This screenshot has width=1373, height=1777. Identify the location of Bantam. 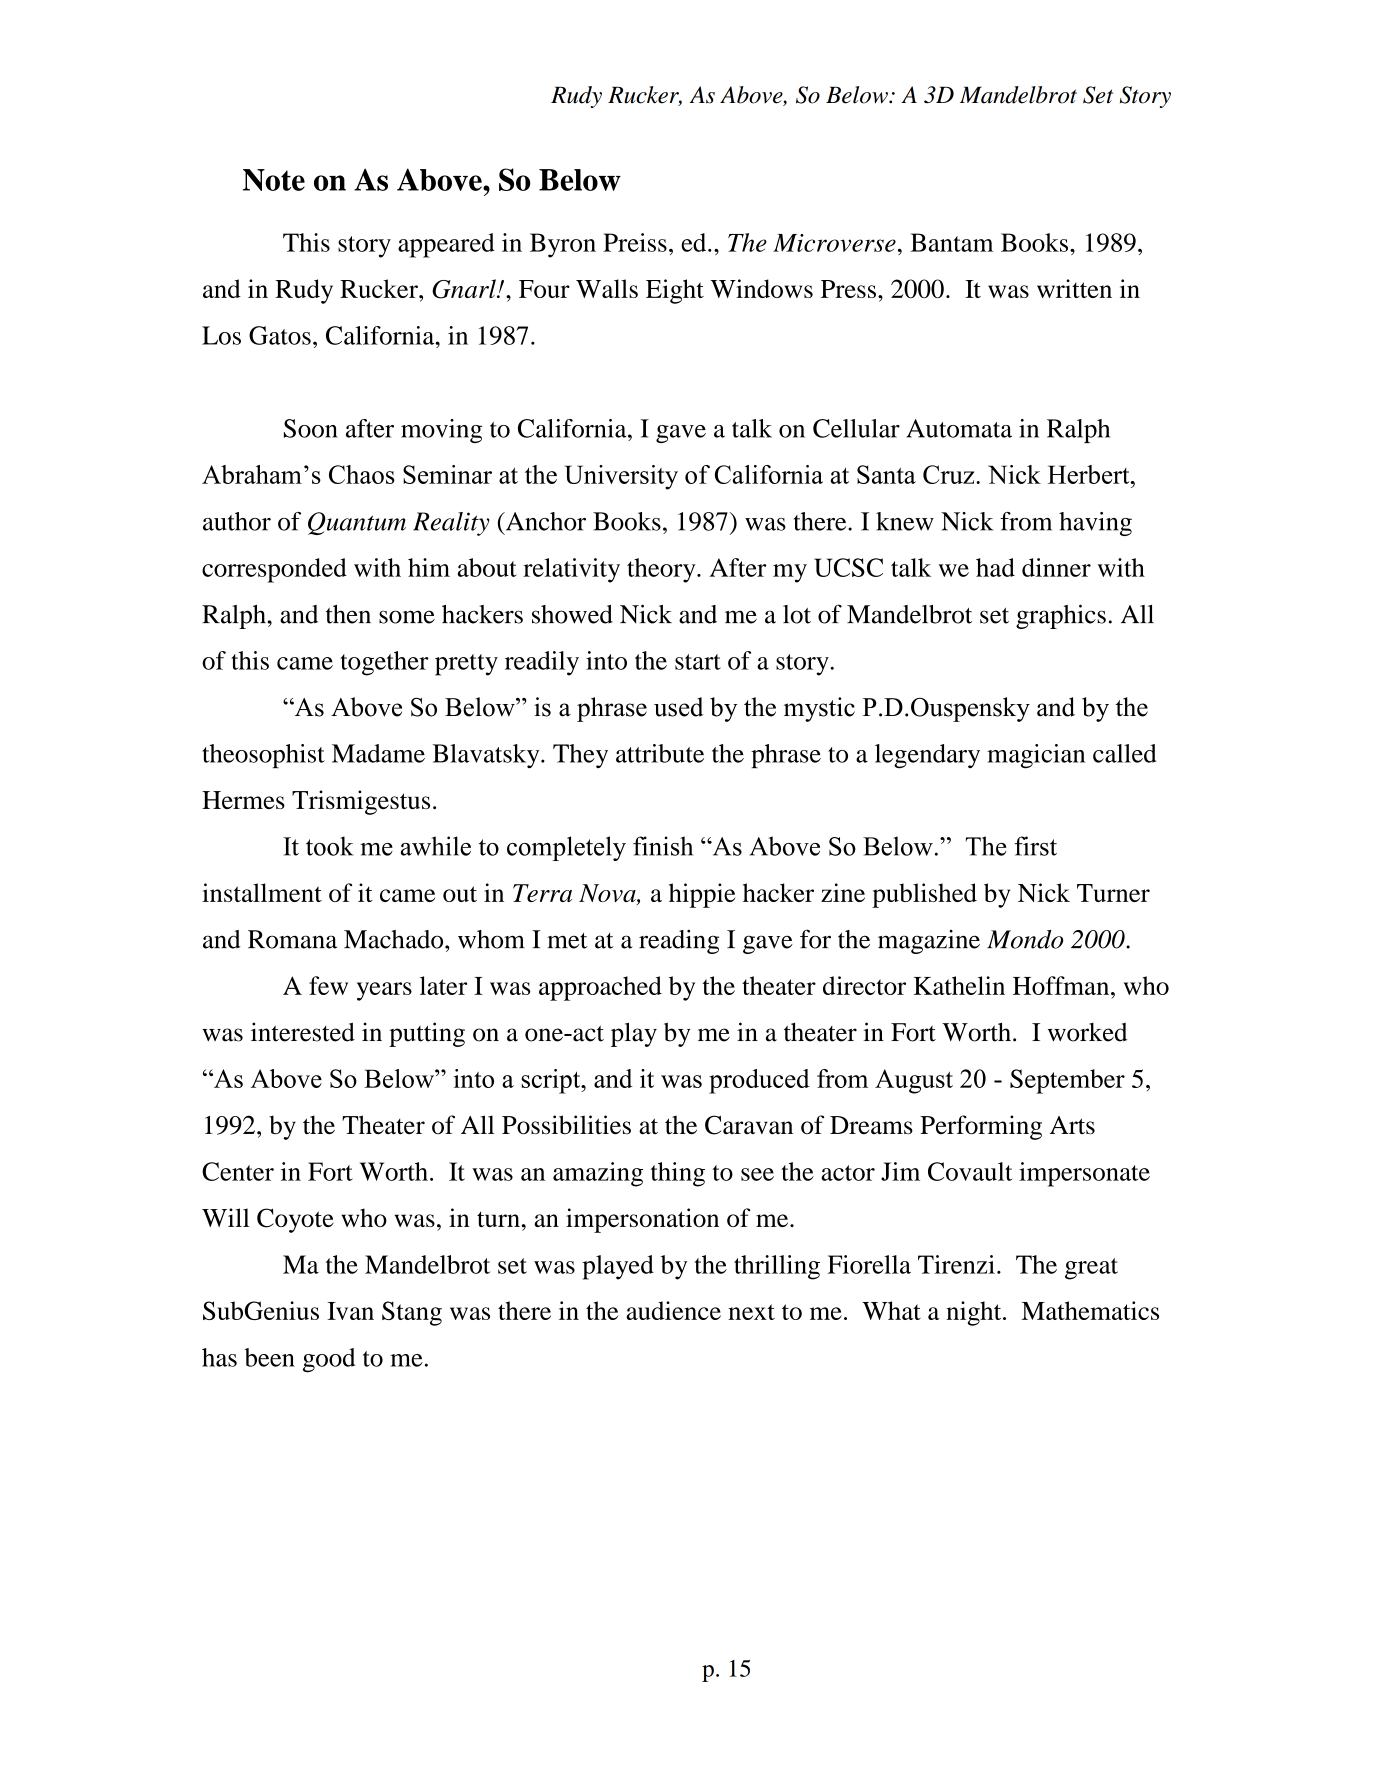
(951, 242).
